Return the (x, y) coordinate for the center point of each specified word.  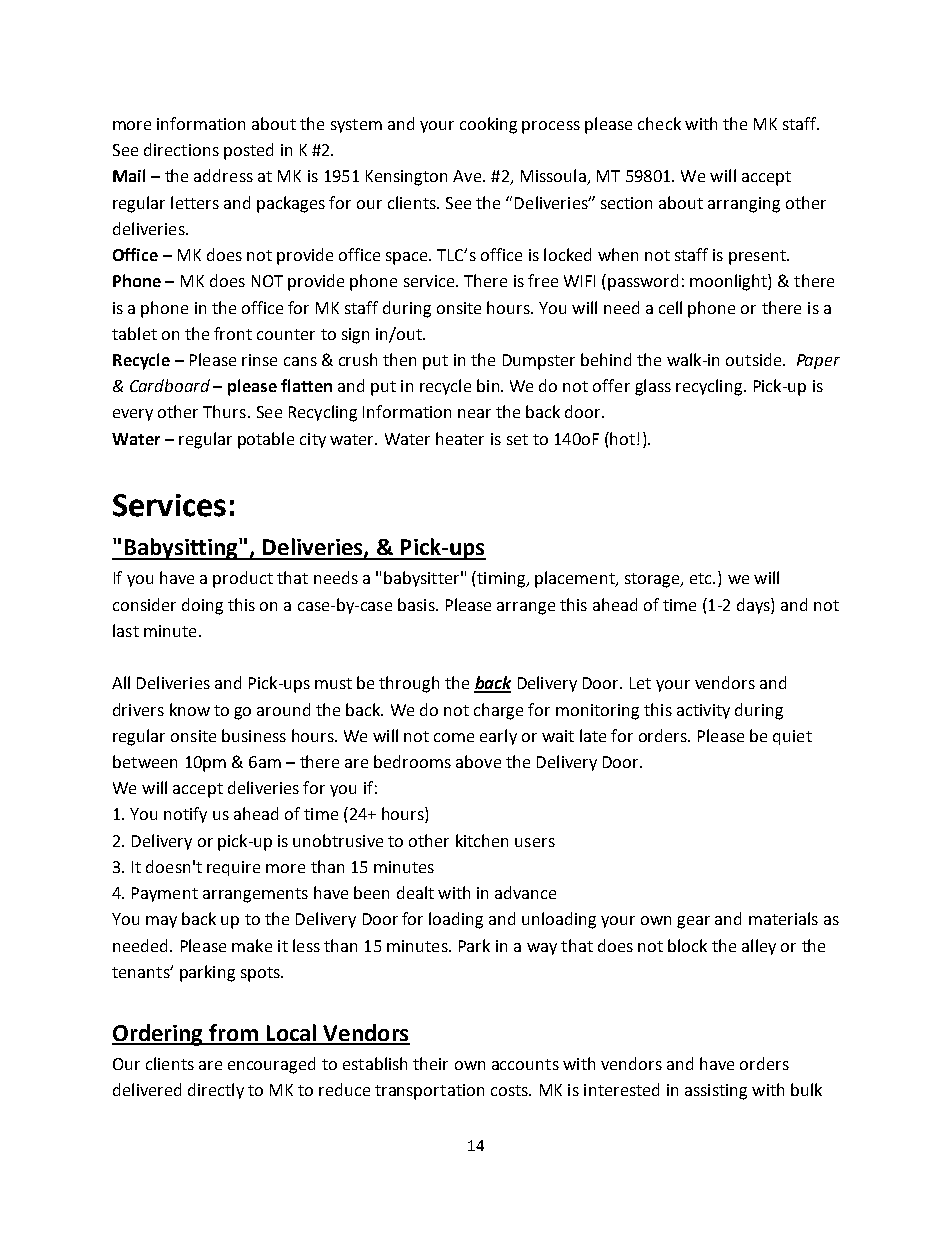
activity (703, 711)
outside (755, 359)
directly (216, 1091)
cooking (488, 125)
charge (498, 711)
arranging (744, 205)
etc (702, 578)
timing (501, 579)
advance (525, 892)
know (190, 709)
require (233, 868)
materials (783, 918)
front (233, 333)
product (243, 579)
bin (488, 385)
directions (181, 149)
